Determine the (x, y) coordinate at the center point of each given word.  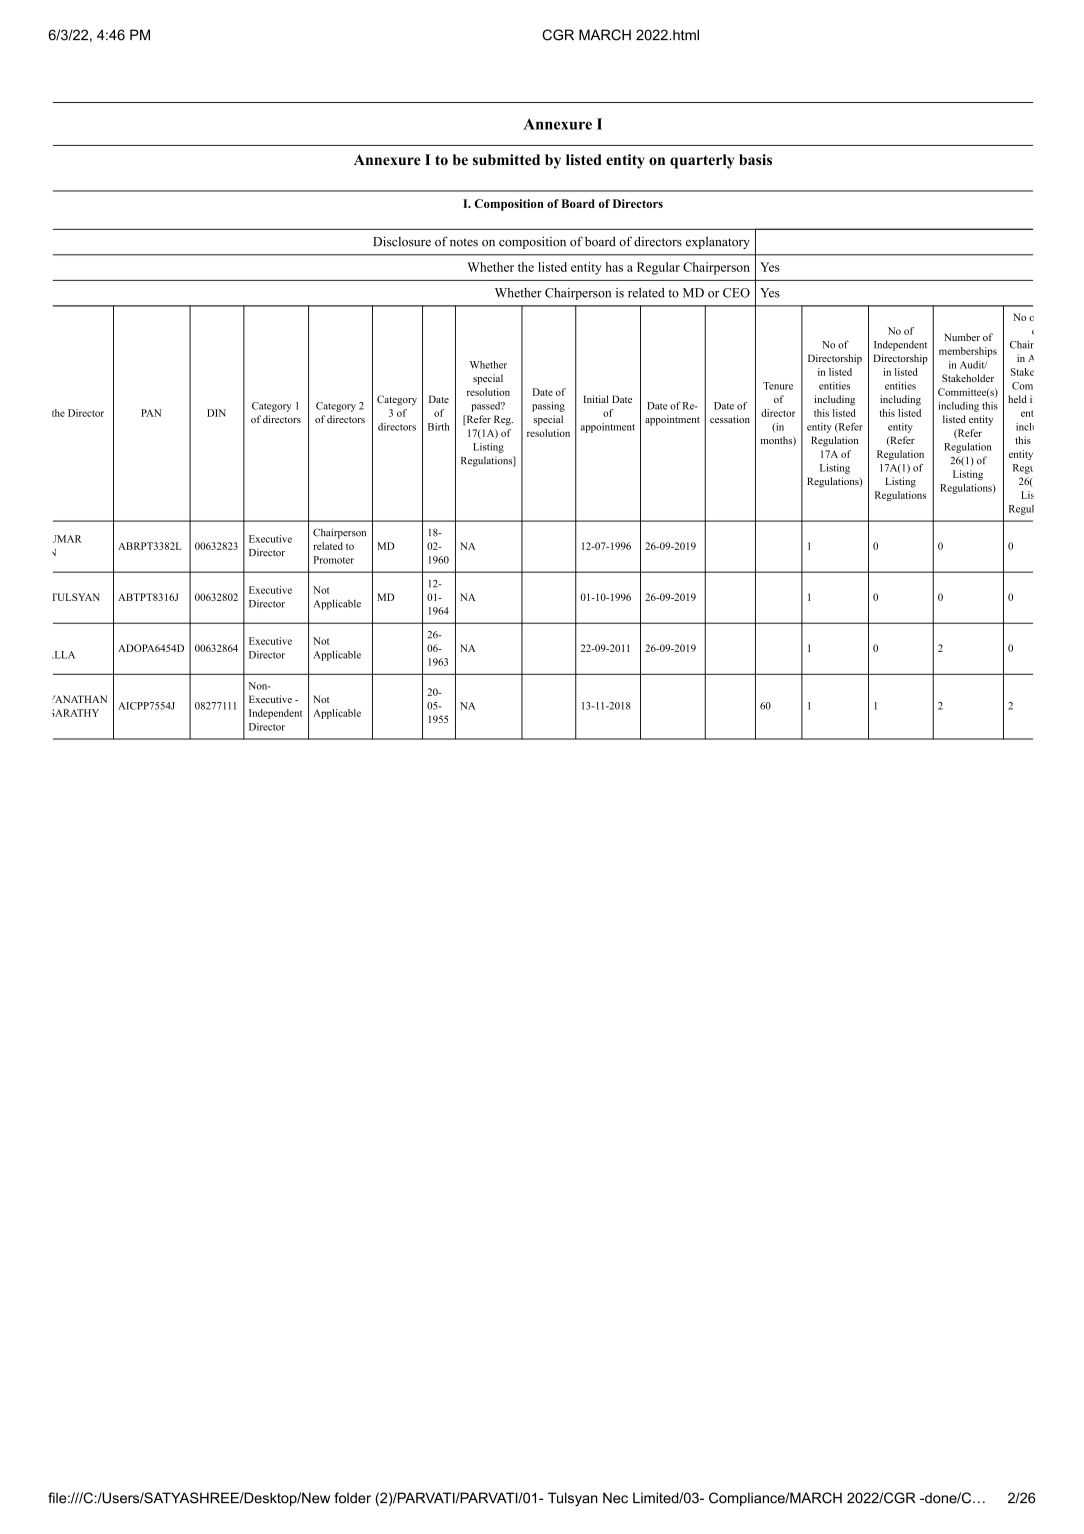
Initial (596, 399)
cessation (730, 419)
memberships (968, 352)
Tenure (778, 386)
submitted (506, 159)
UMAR (67, 539)
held (1017, 399)
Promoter (334, 560)
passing (548, 407)
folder (352, 1498)
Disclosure (402, 241)
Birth (439, 427)
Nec (615, 1498)
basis (755, 160)
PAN (151, 413)
